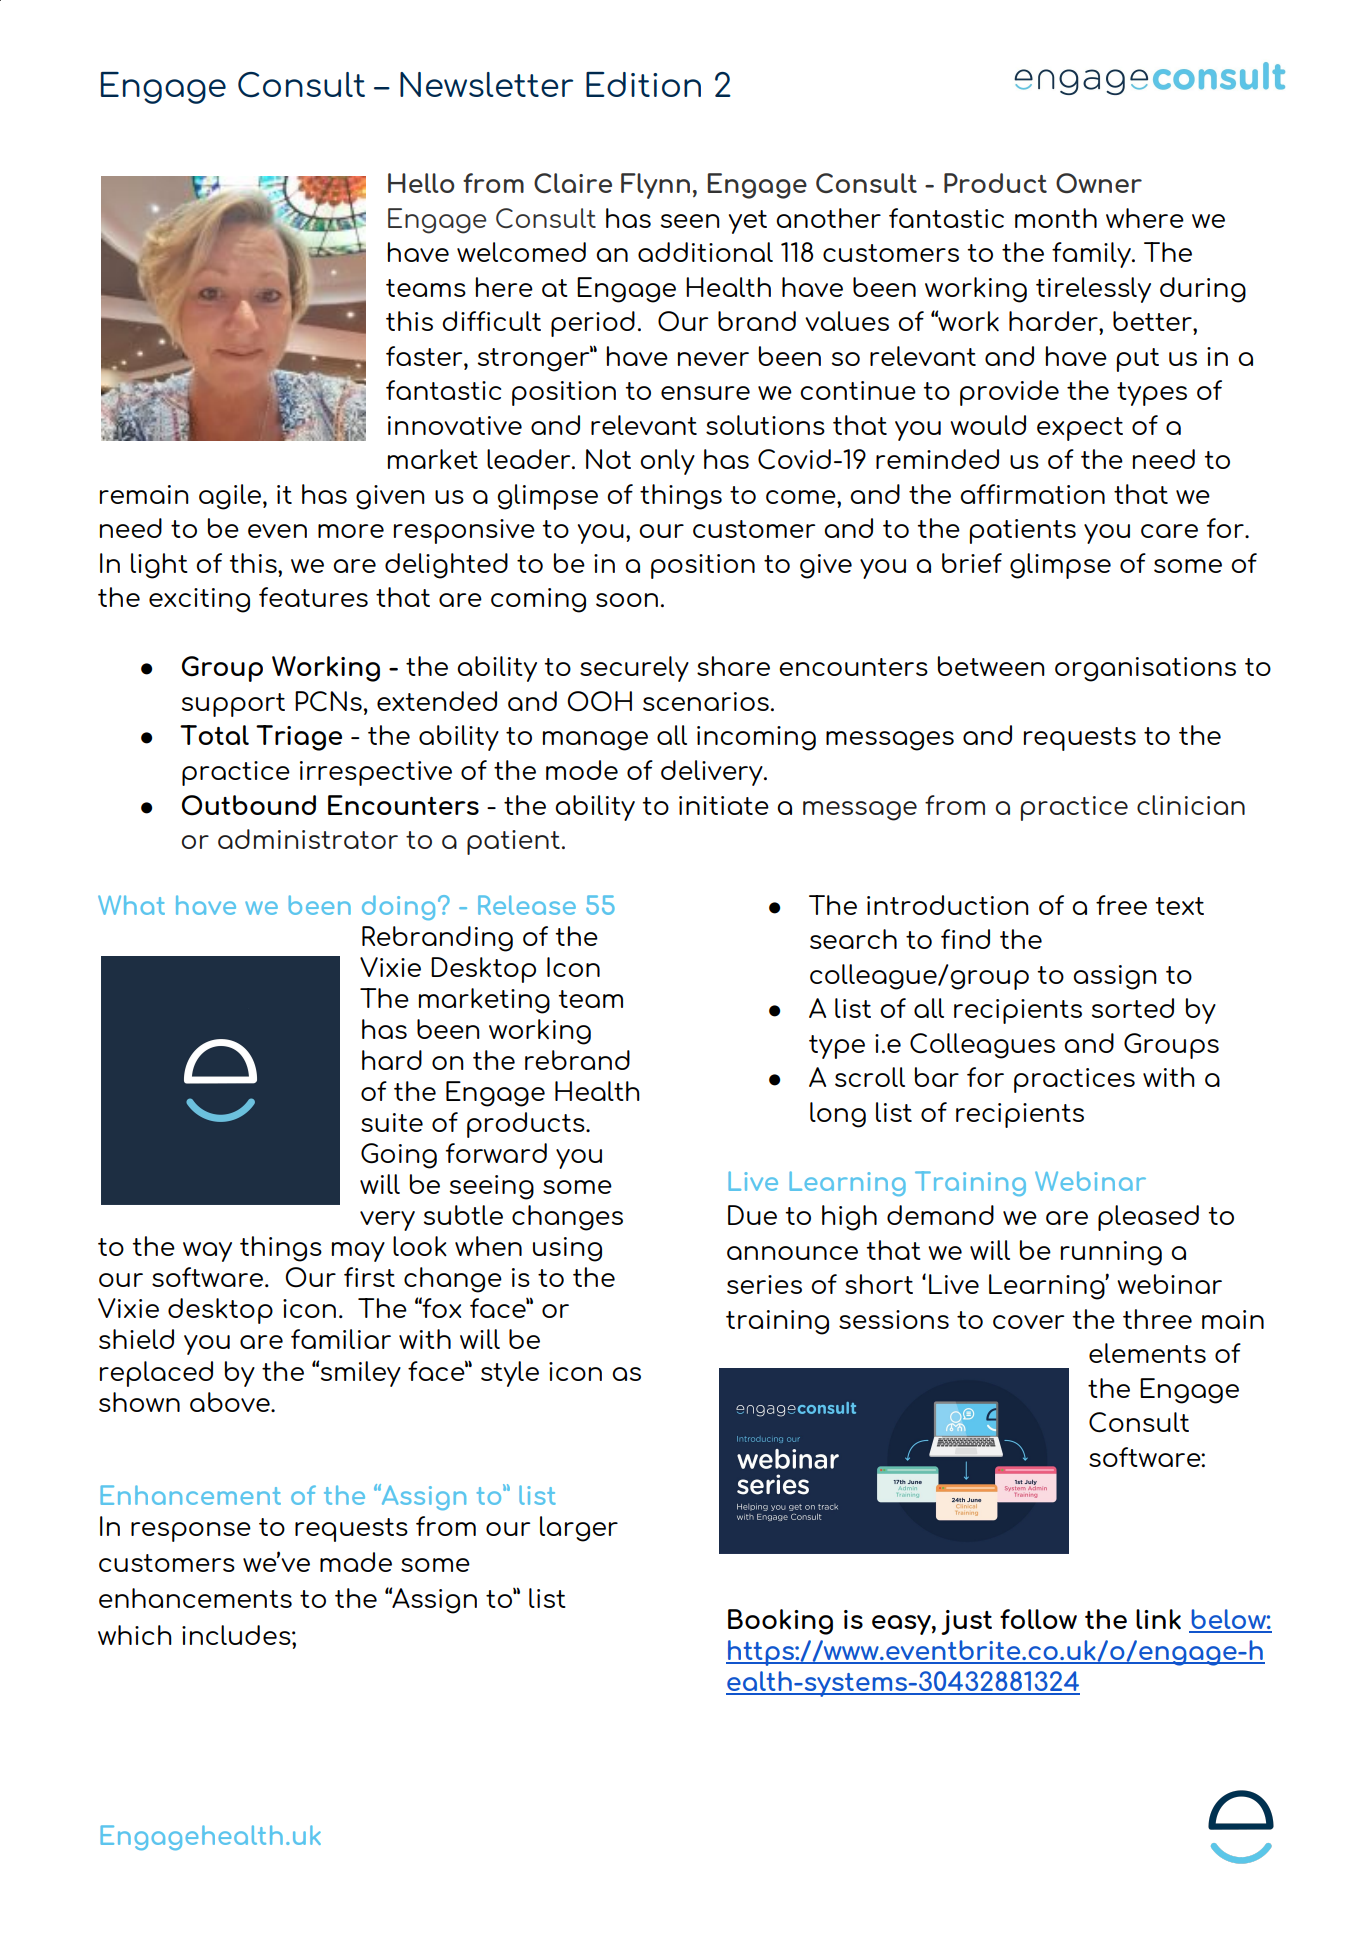  What do you see at coordinates (421, 183) in the page?
I see `Hello` at bounding box center [421, 183].
